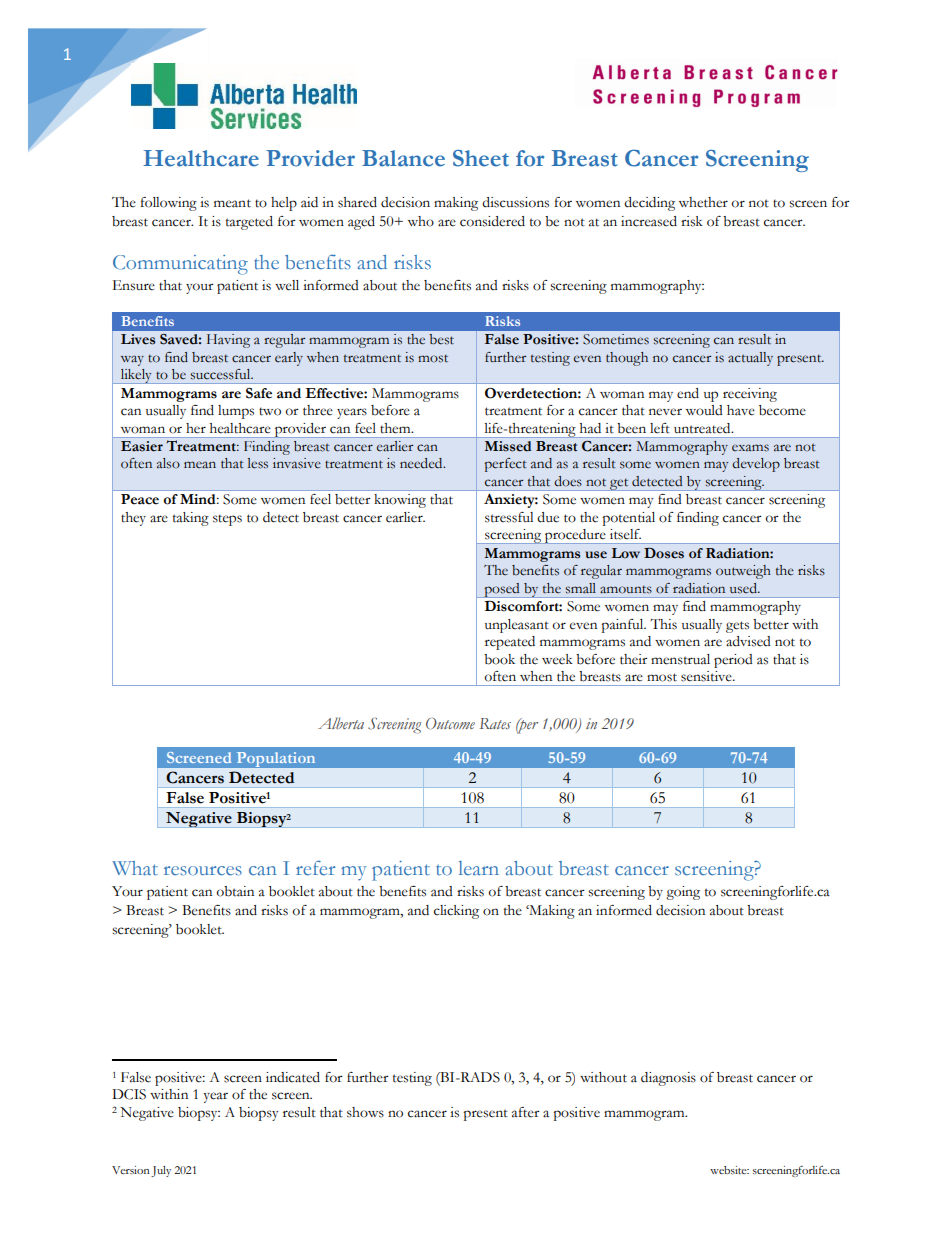  Describe the element at coordinates (161, 1171) in the page. I see `July` at that location.
